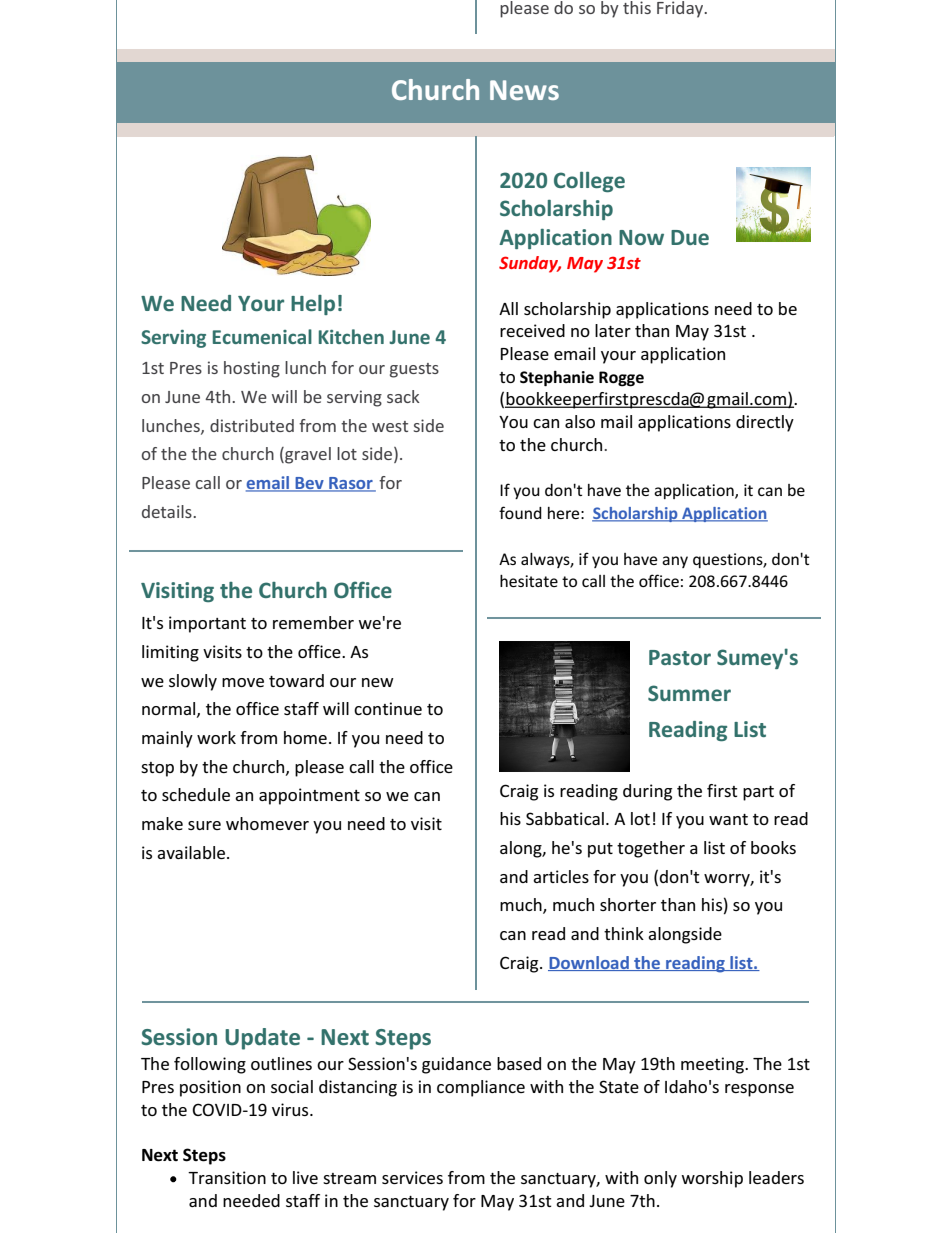 This screenshot has height=1233, width=952. I want to click on continue, so click(388, 708).
